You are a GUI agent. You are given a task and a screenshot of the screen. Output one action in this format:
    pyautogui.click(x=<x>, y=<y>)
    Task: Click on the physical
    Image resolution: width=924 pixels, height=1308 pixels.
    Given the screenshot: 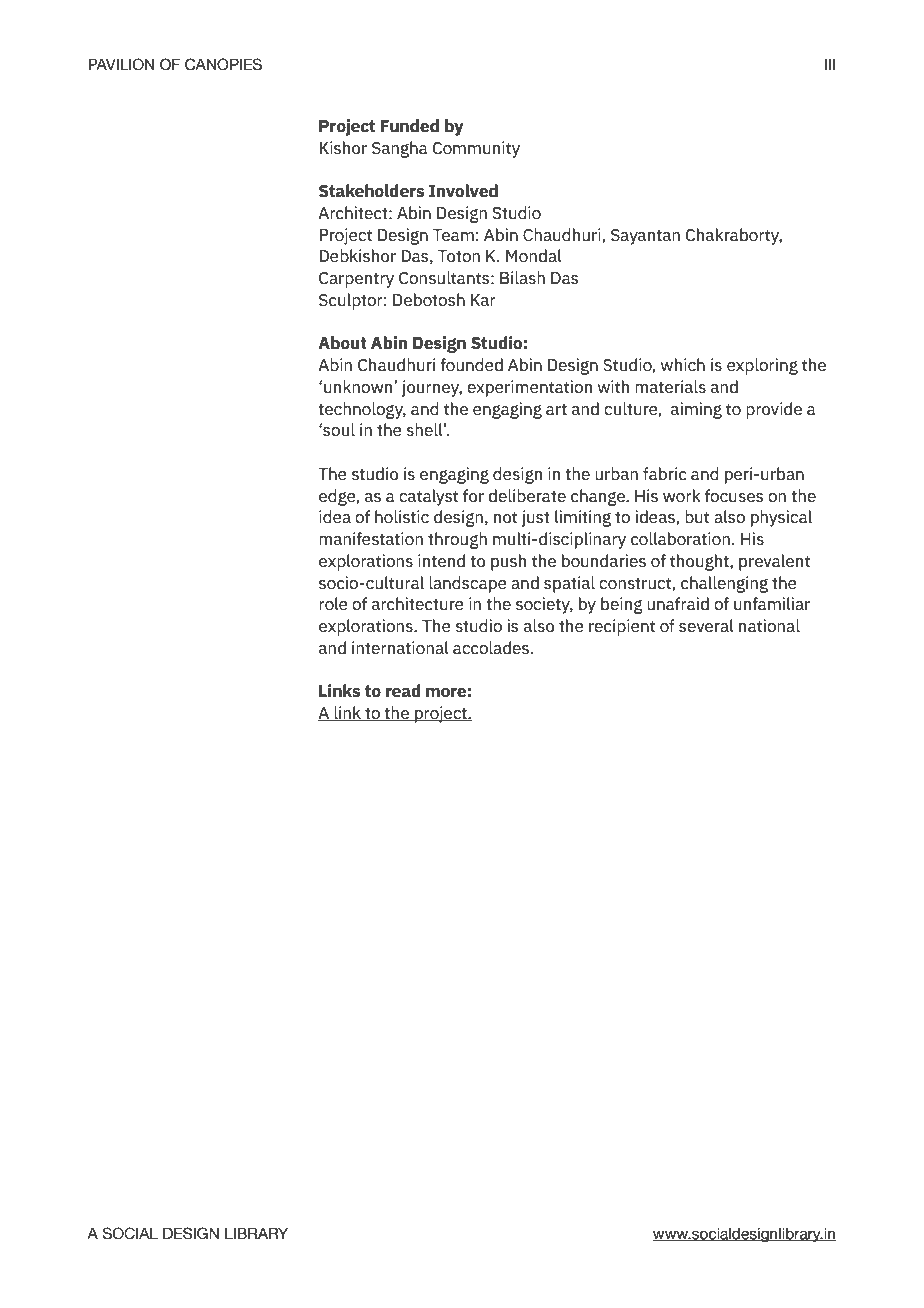 What is the action you would take?
    pyautogui.click(x=781, y=518)
